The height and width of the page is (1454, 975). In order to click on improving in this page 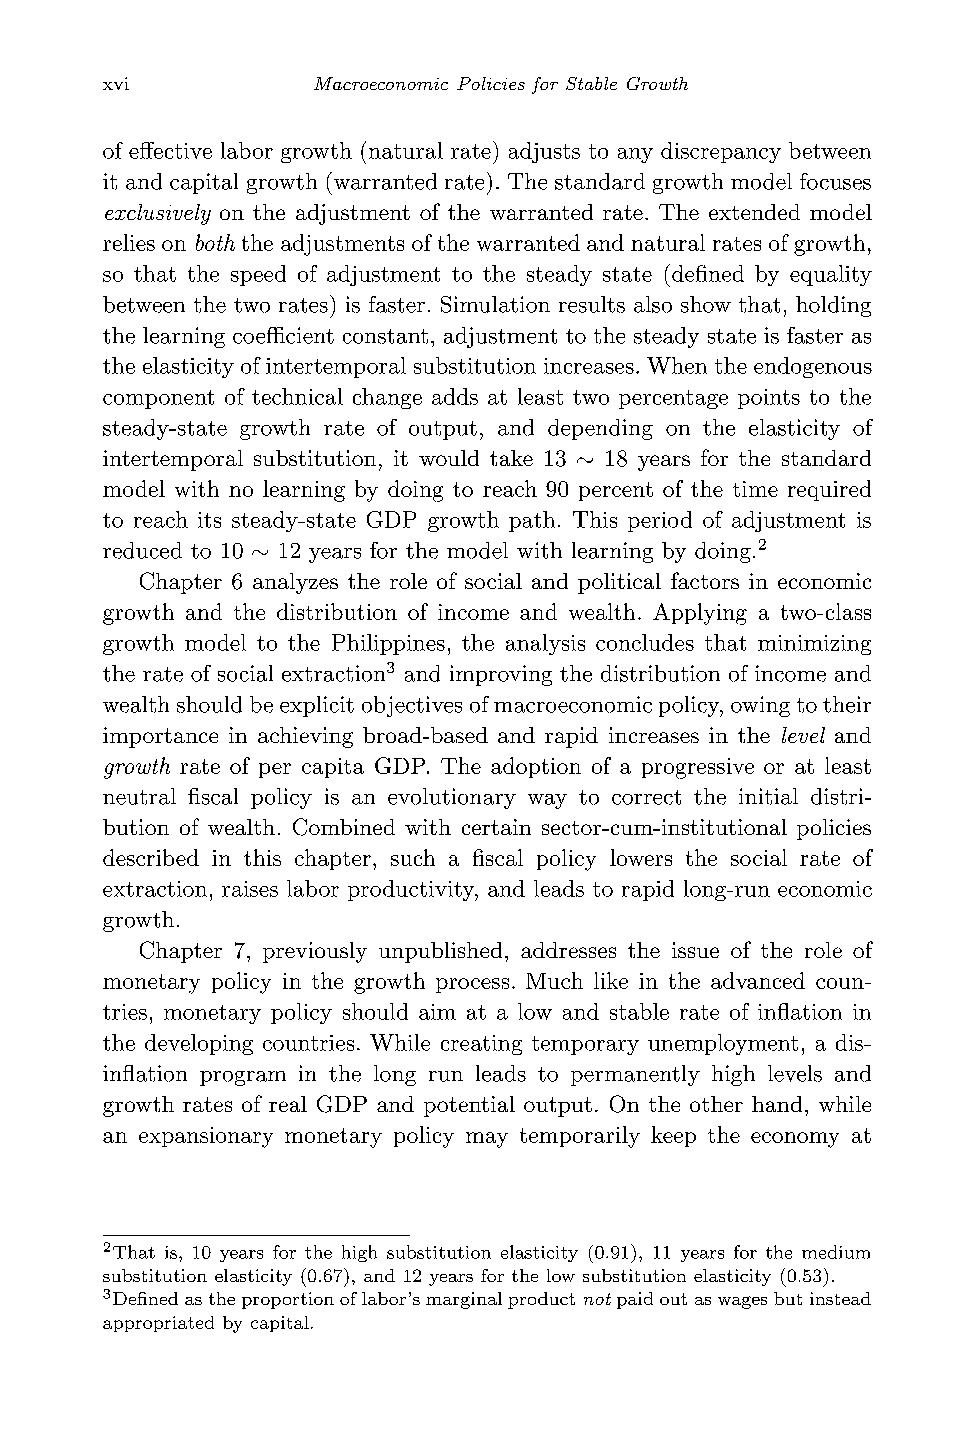, I will do `click(501, 675)`.
